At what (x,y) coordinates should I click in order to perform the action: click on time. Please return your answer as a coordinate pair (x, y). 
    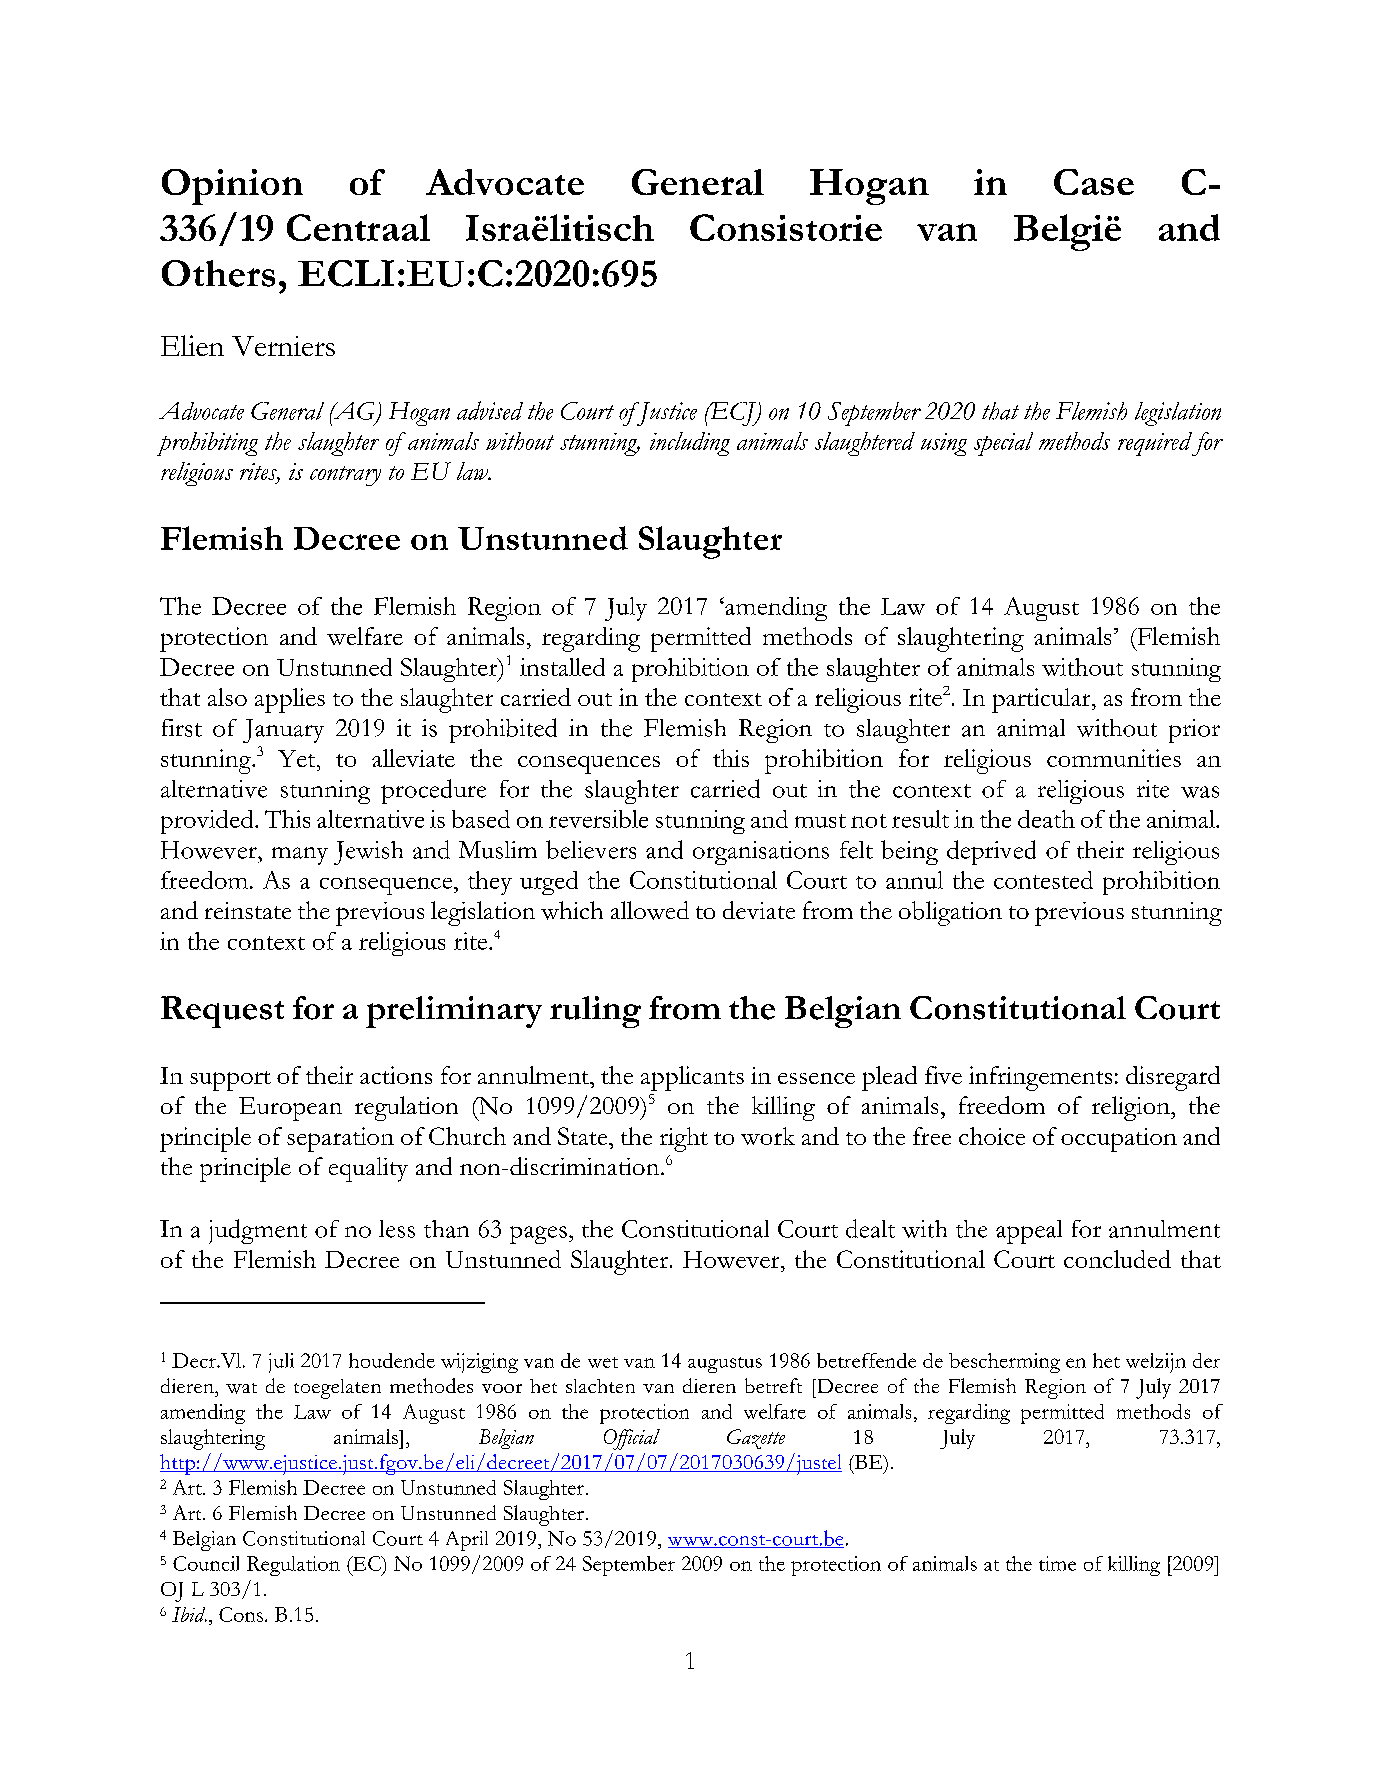
    Looking at the image, I should click on (1057, 1563).
